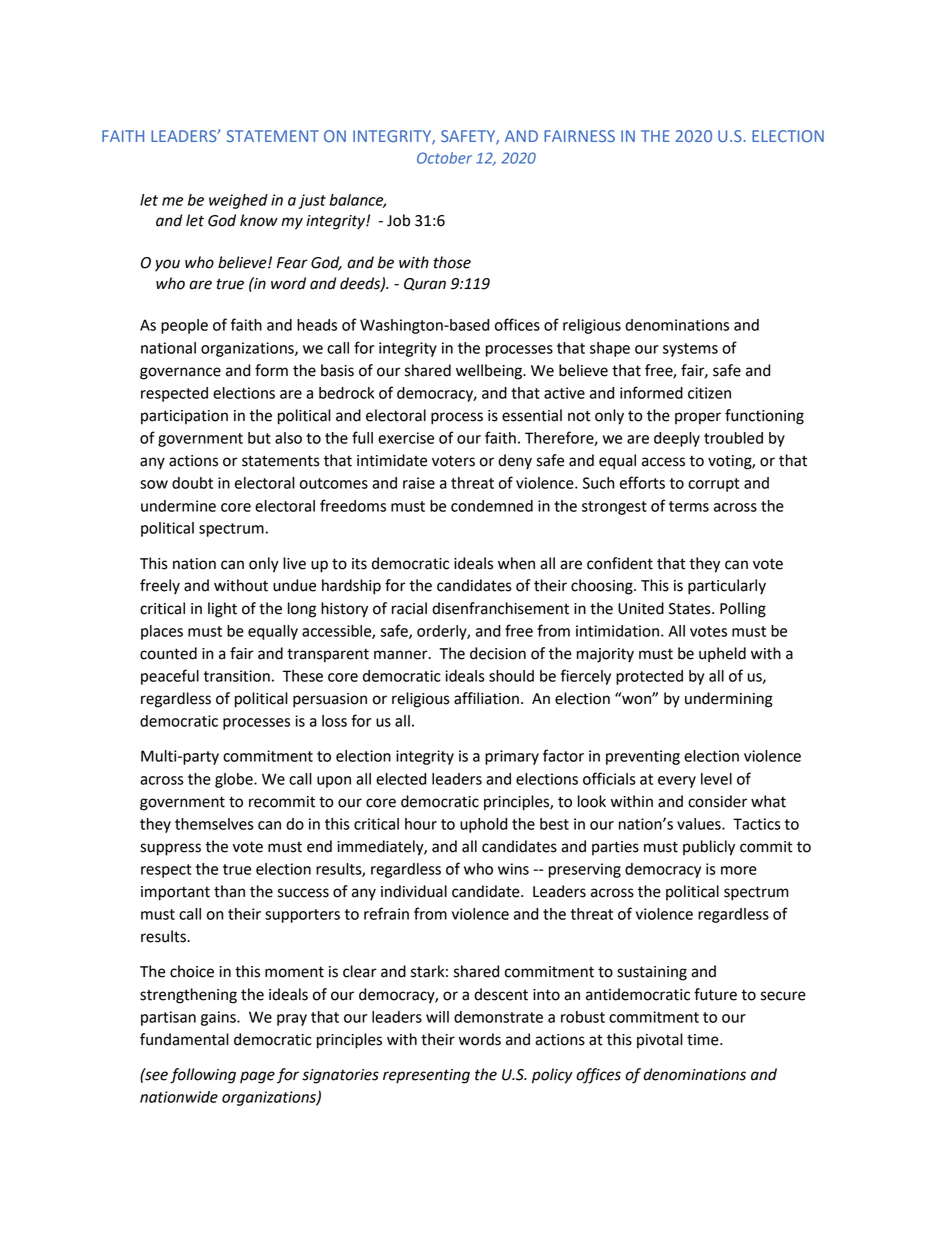 The image size is (952, 1233). Describe the element at coordinates (222, 610) in the document. I see `light` at that location.
